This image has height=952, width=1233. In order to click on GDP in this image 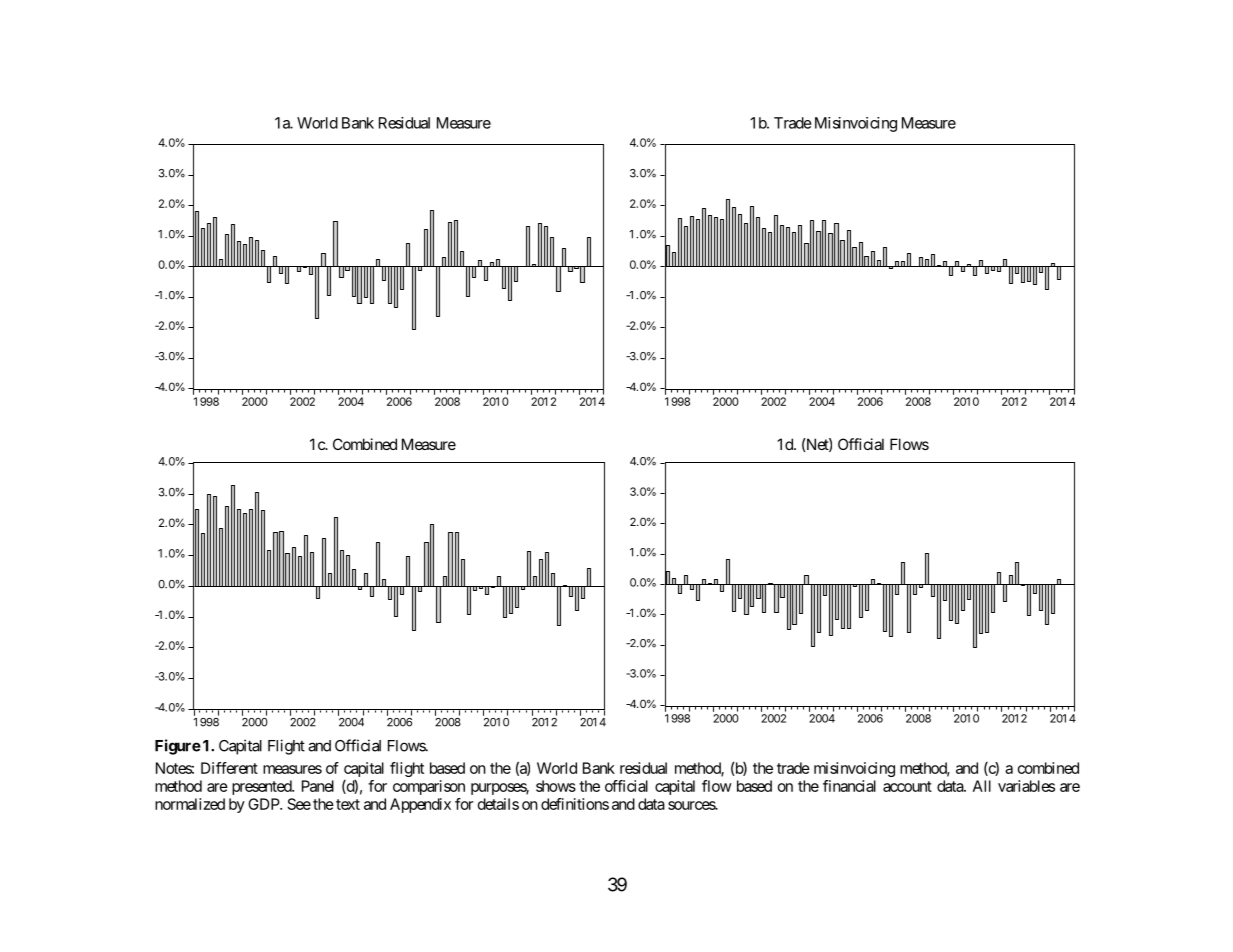, I will do `click(264, 804)`.
